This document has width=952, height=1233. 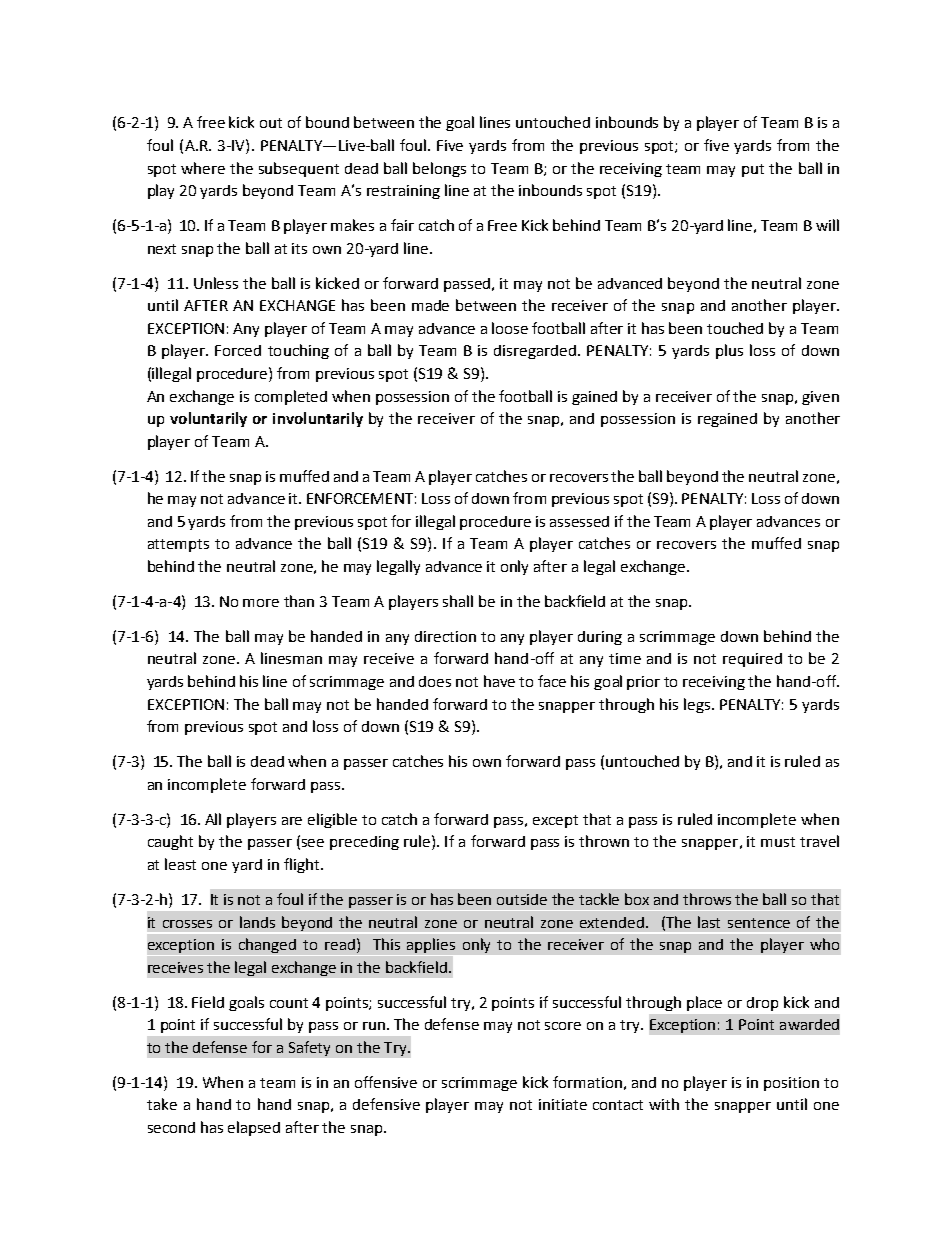 I want to click on thrown, so click(x=604, y=841).
